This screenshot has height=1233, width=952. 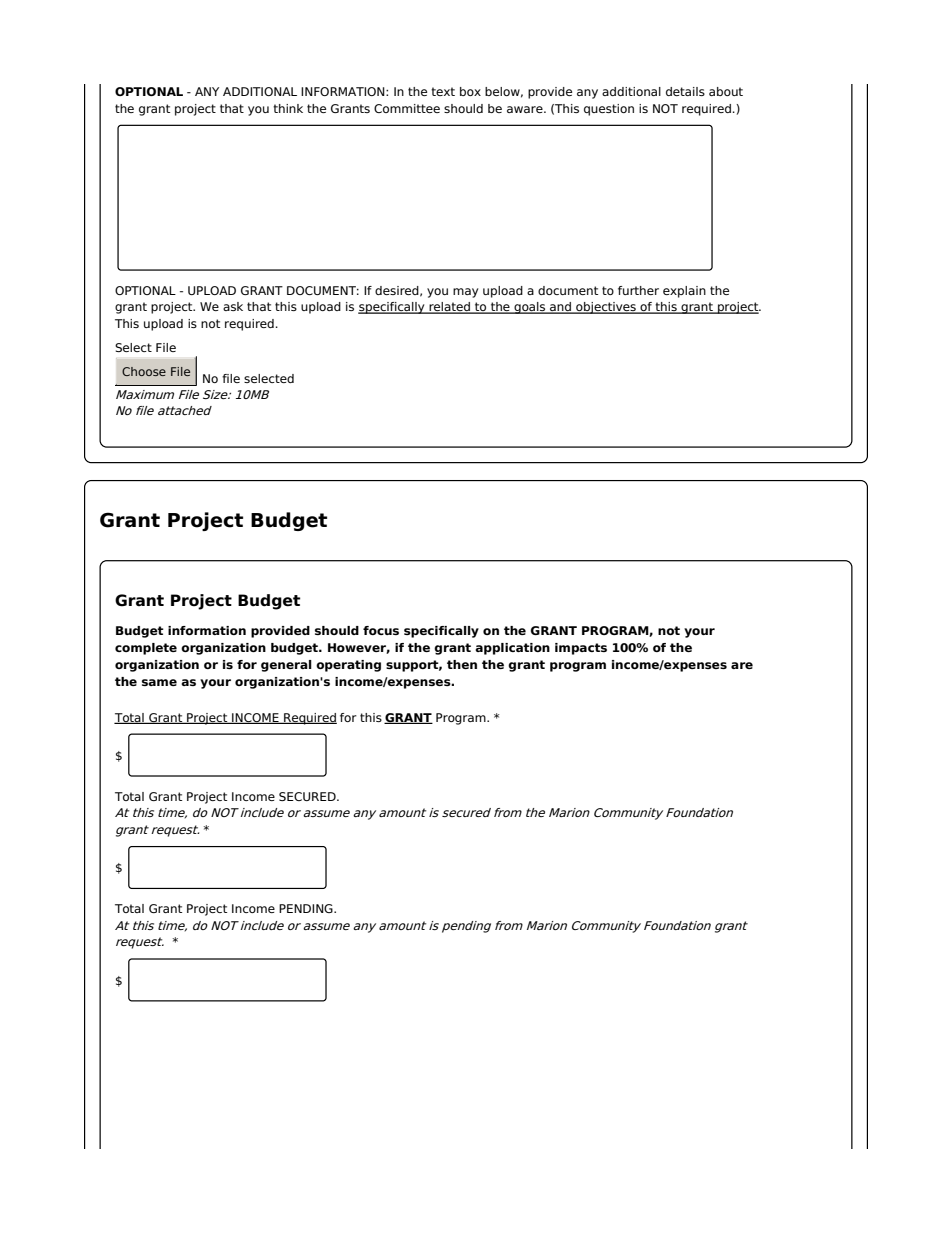 I want to click on further, so click(x=638, y=290).
